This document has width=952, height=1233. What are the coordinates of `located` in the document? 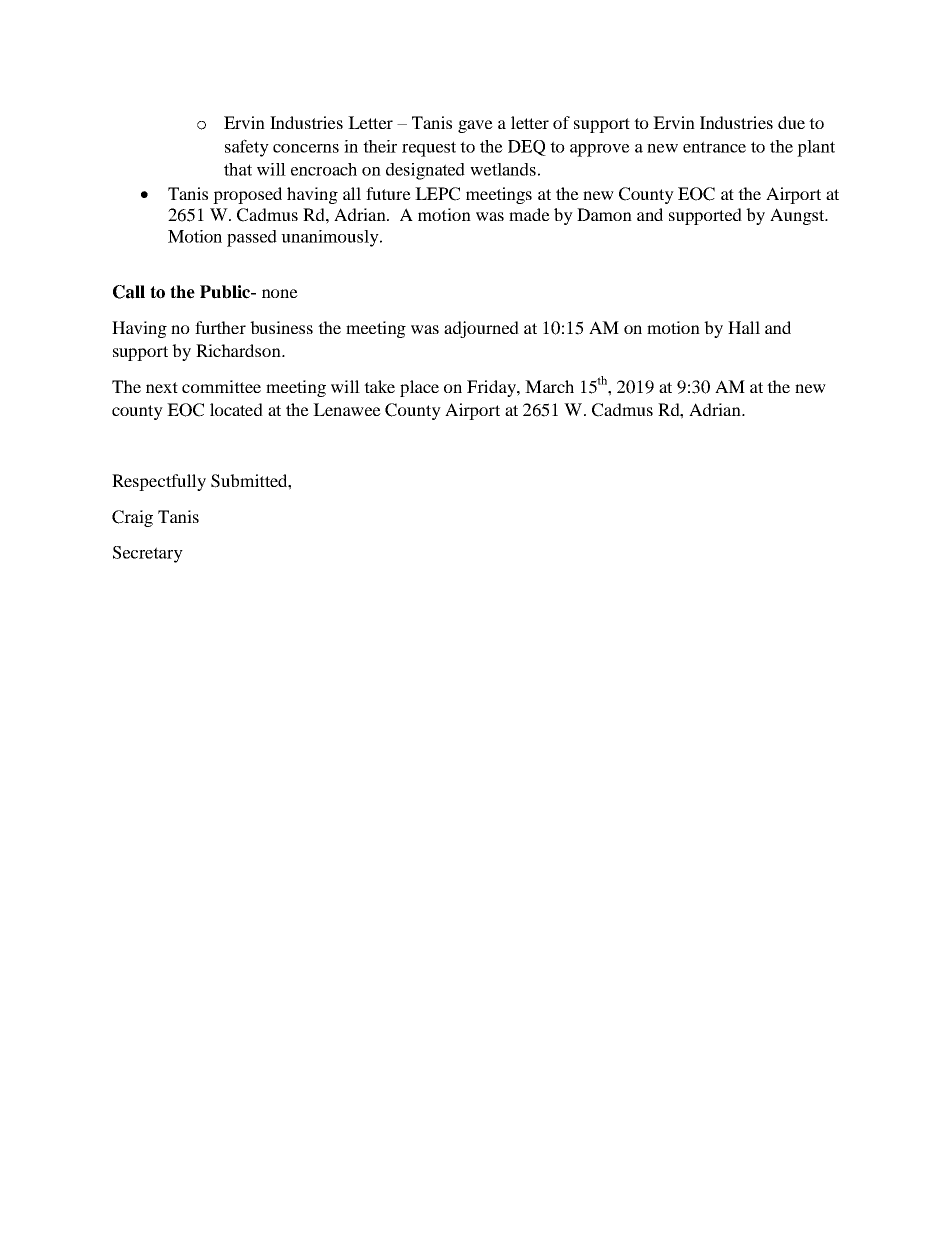 It's located at (236, 409).
